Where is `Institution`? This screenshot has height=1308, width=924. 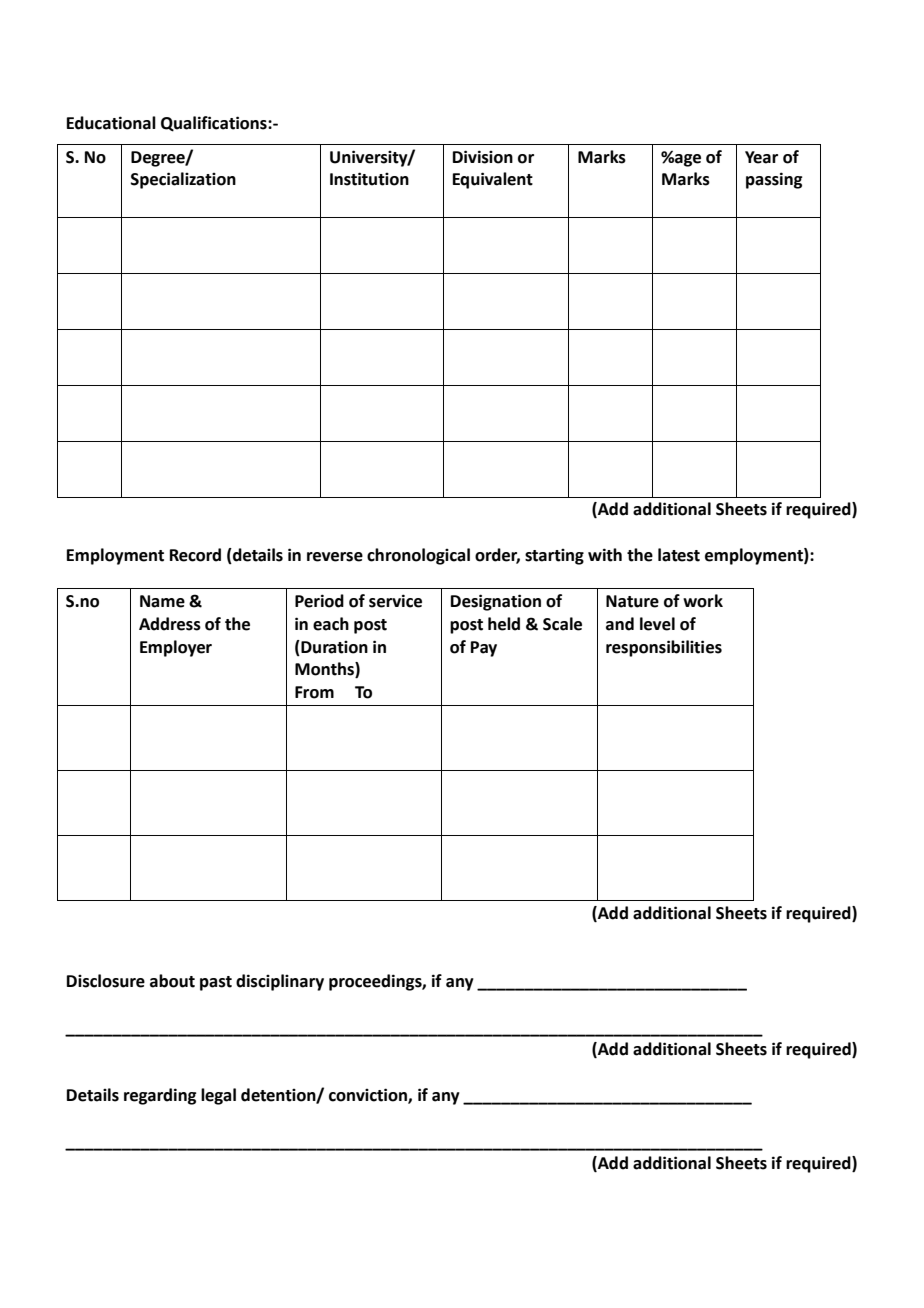
Institution is located at coordinates (369, 179).
